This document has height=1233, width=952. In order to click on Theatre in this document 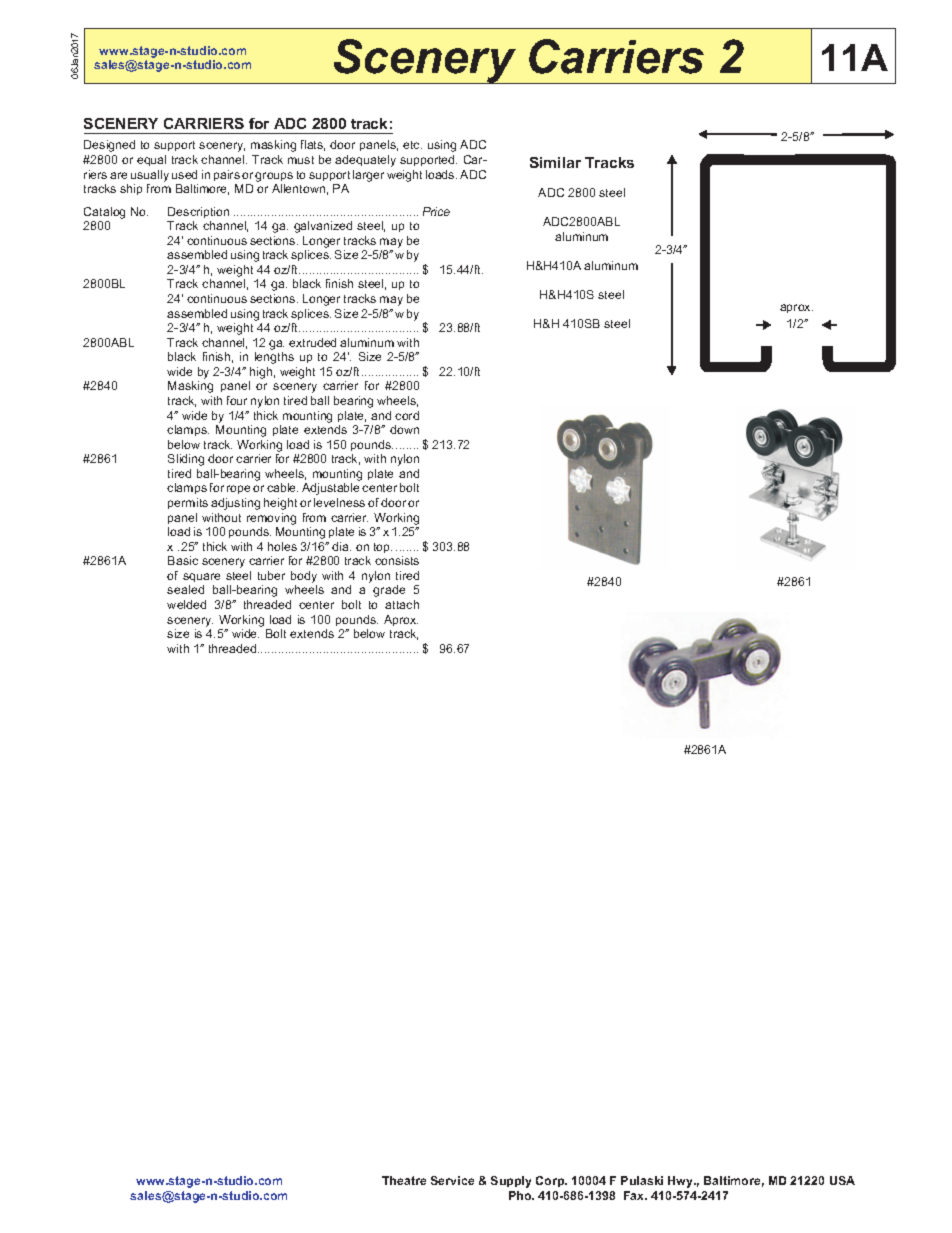, I will do `click(404, 1180)`.
